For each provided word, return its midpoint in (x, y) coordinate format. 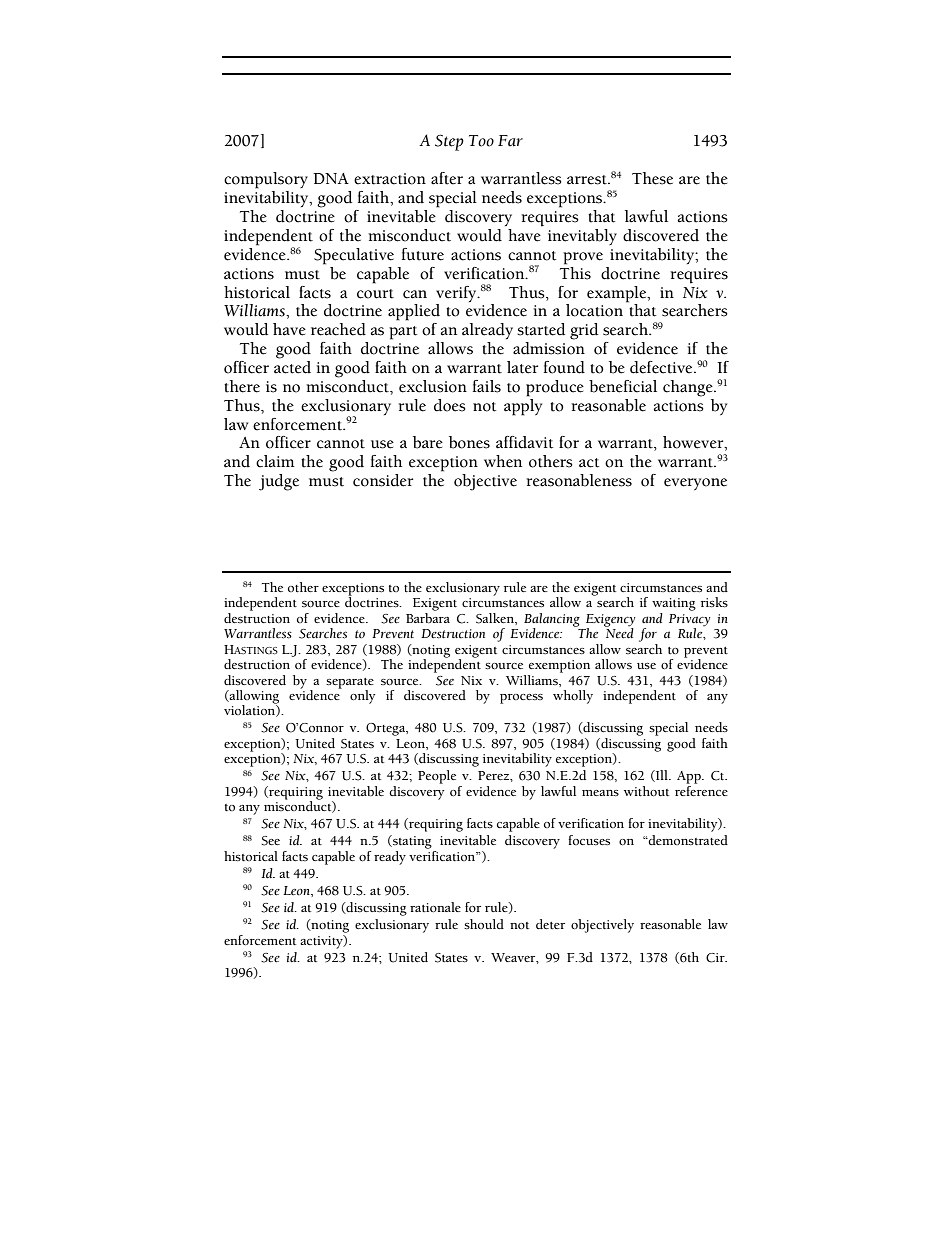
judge (279, 482)
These (652, 178)
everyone (695, 484)
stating (411, 842)
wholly (573, 697)
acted (292, 367)
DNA (331, 178)
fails (487, 386)
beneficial (623, 386)
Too (481, 141)
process (521, 699)
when (503, 461)
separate (350, 683)
